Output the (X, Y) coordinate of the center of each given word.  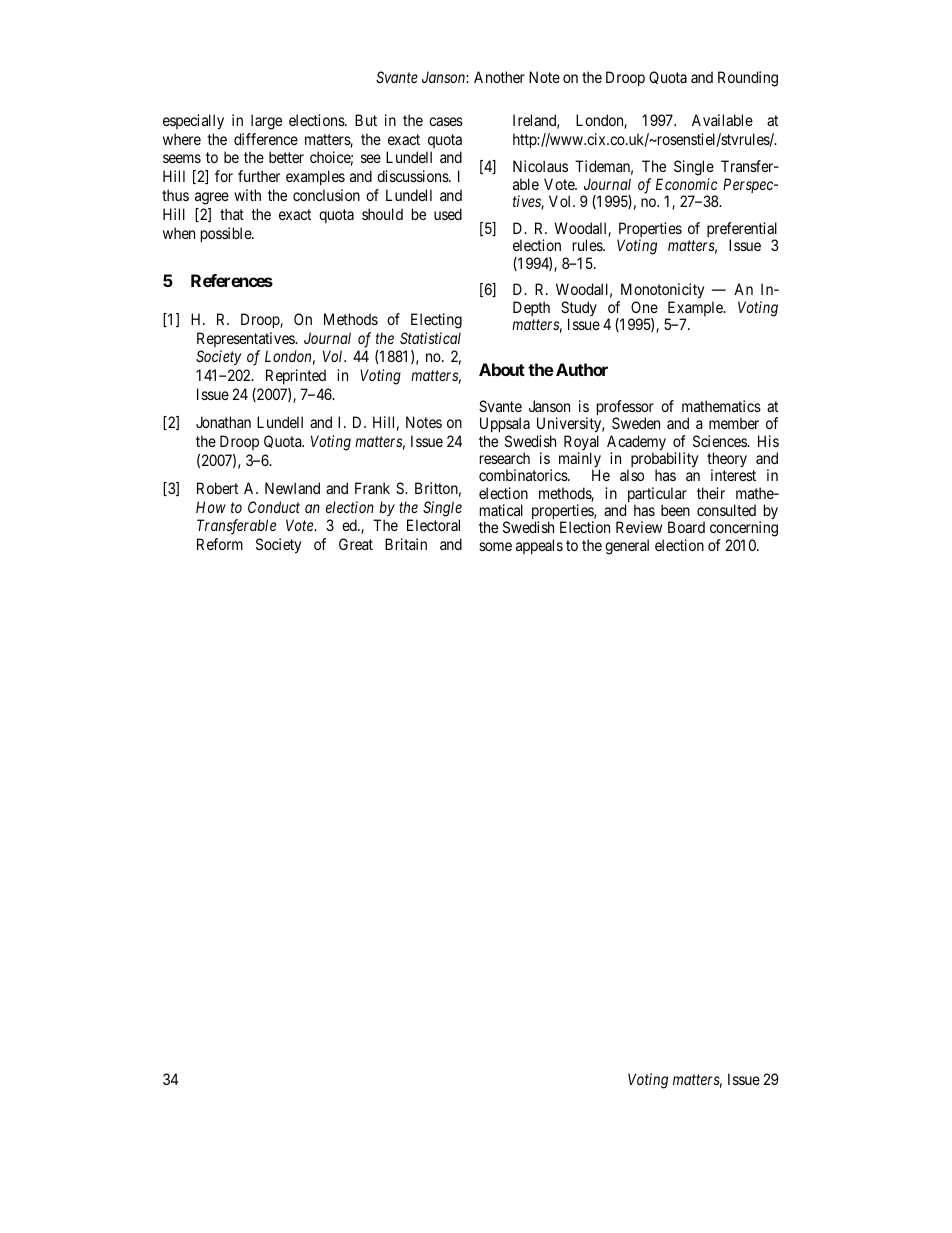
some (495, 546)
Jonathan (223, 422)
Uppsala (505, 426)
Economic (687, 184)
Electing (436, 321)
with (247, 195)
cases (446, 121)
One (644, 307)
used (448, 214)
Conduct (274, 507)
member (734, 423)
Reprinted (296, 376)
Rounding (748, 79)
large (266, 122)
